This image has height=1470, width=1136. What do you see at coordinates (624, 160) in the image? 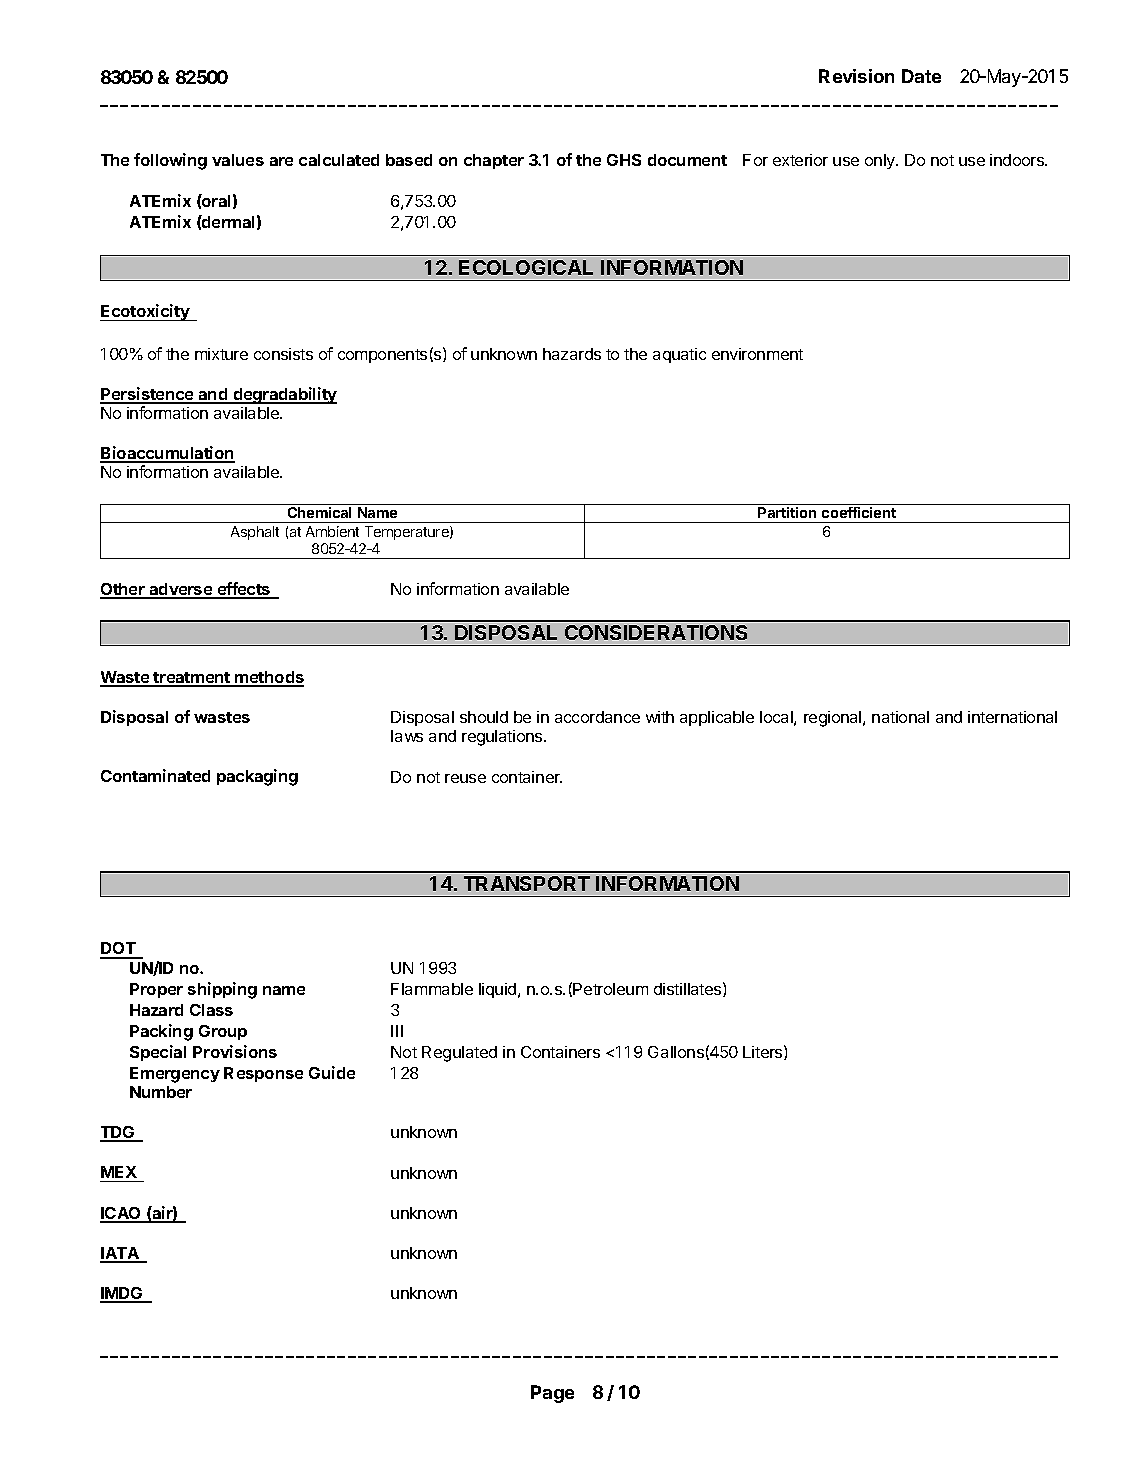
I see `GHS` at bounding box center [624, 160].
